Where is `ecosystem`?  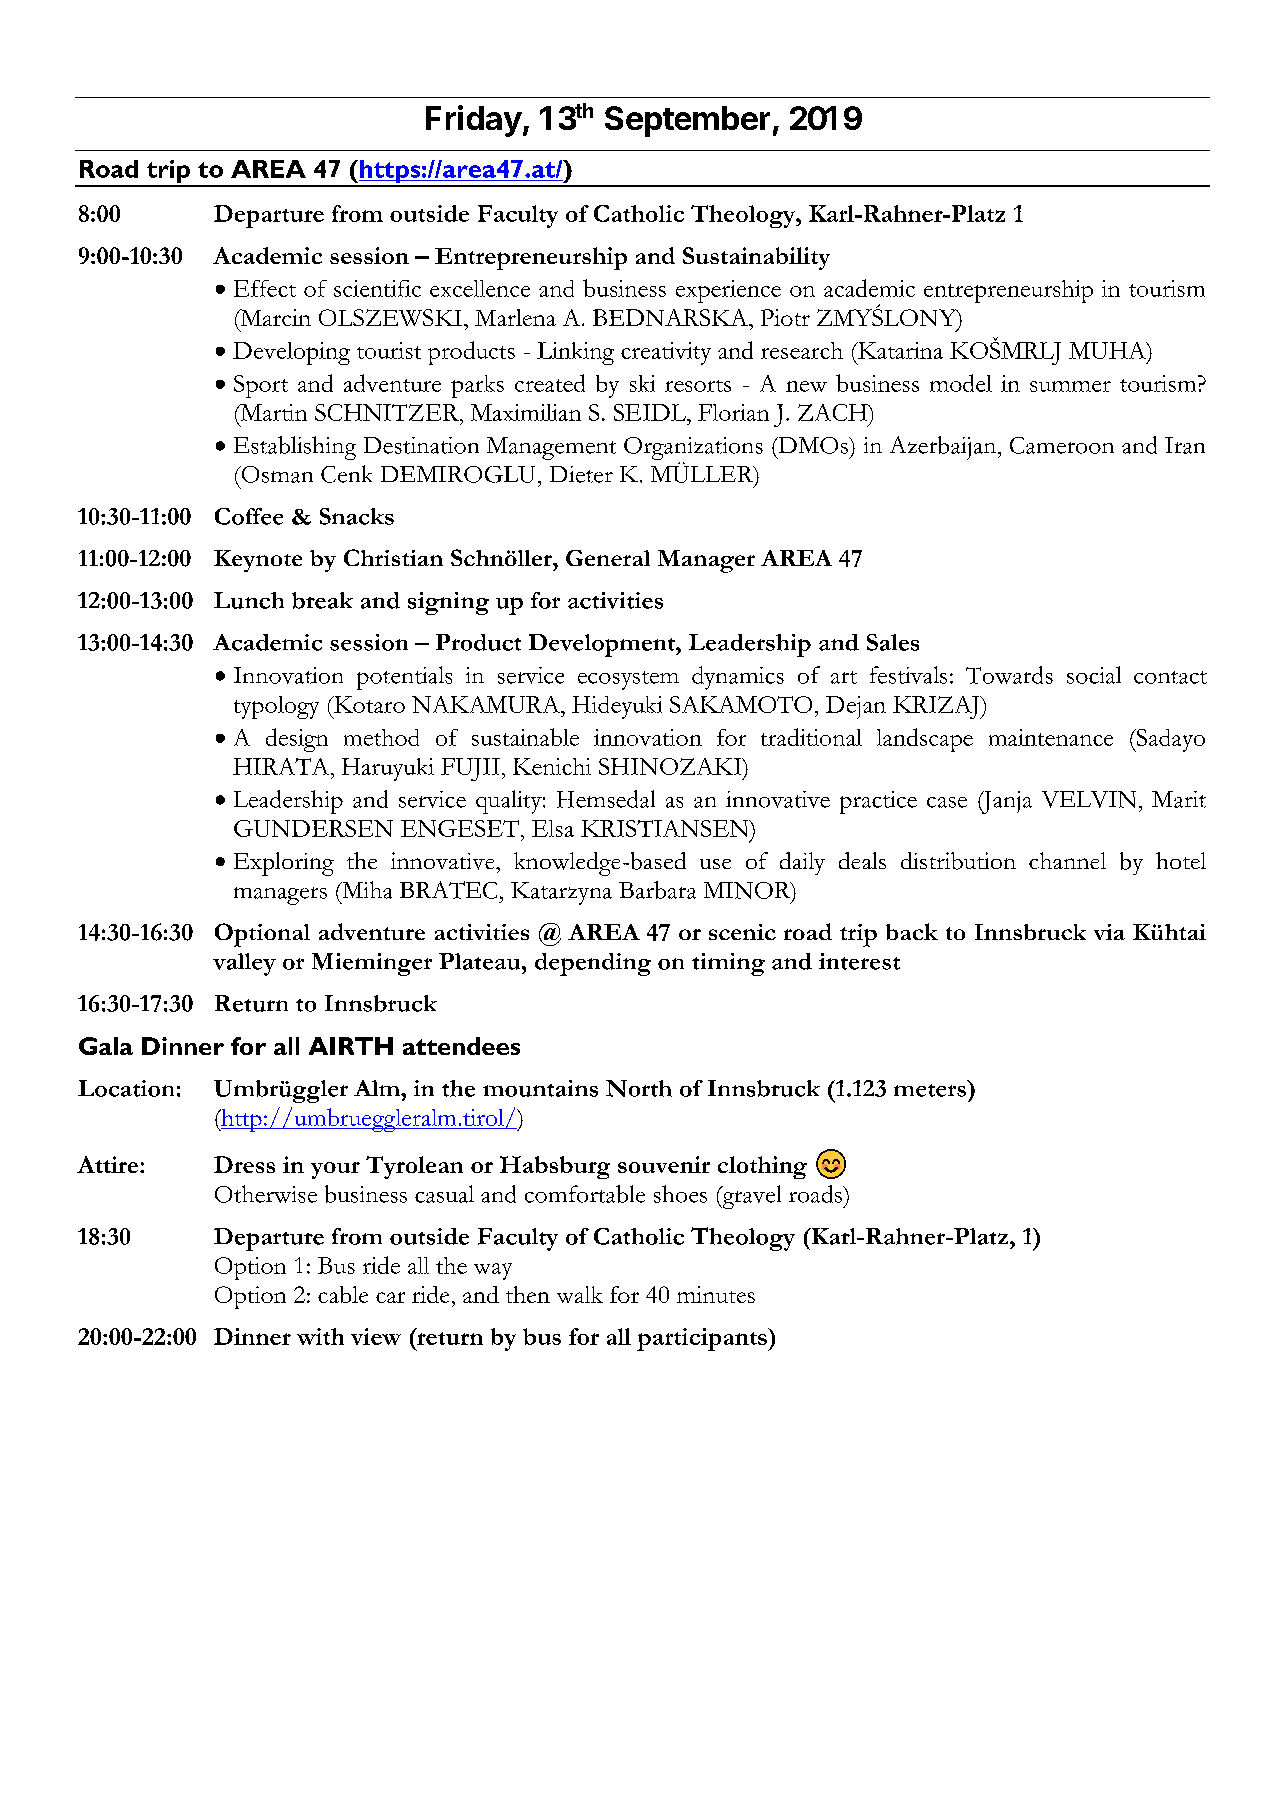
ecosystem is located at coordinates (628, 680).
